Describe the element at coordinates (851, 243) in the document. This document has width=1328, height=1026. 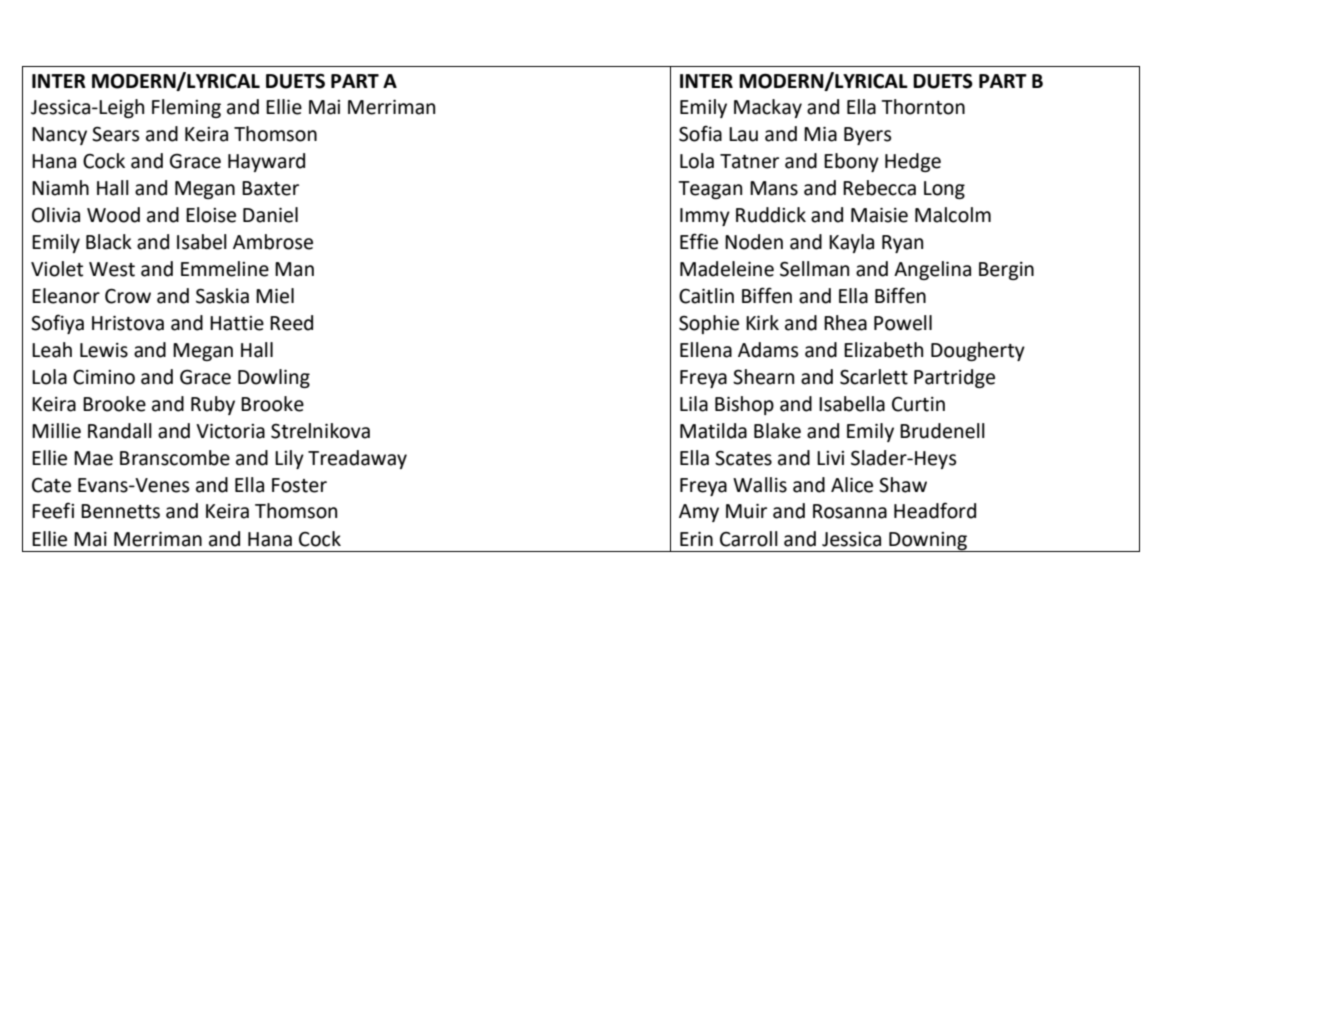
I see `Kayla` at that location.
